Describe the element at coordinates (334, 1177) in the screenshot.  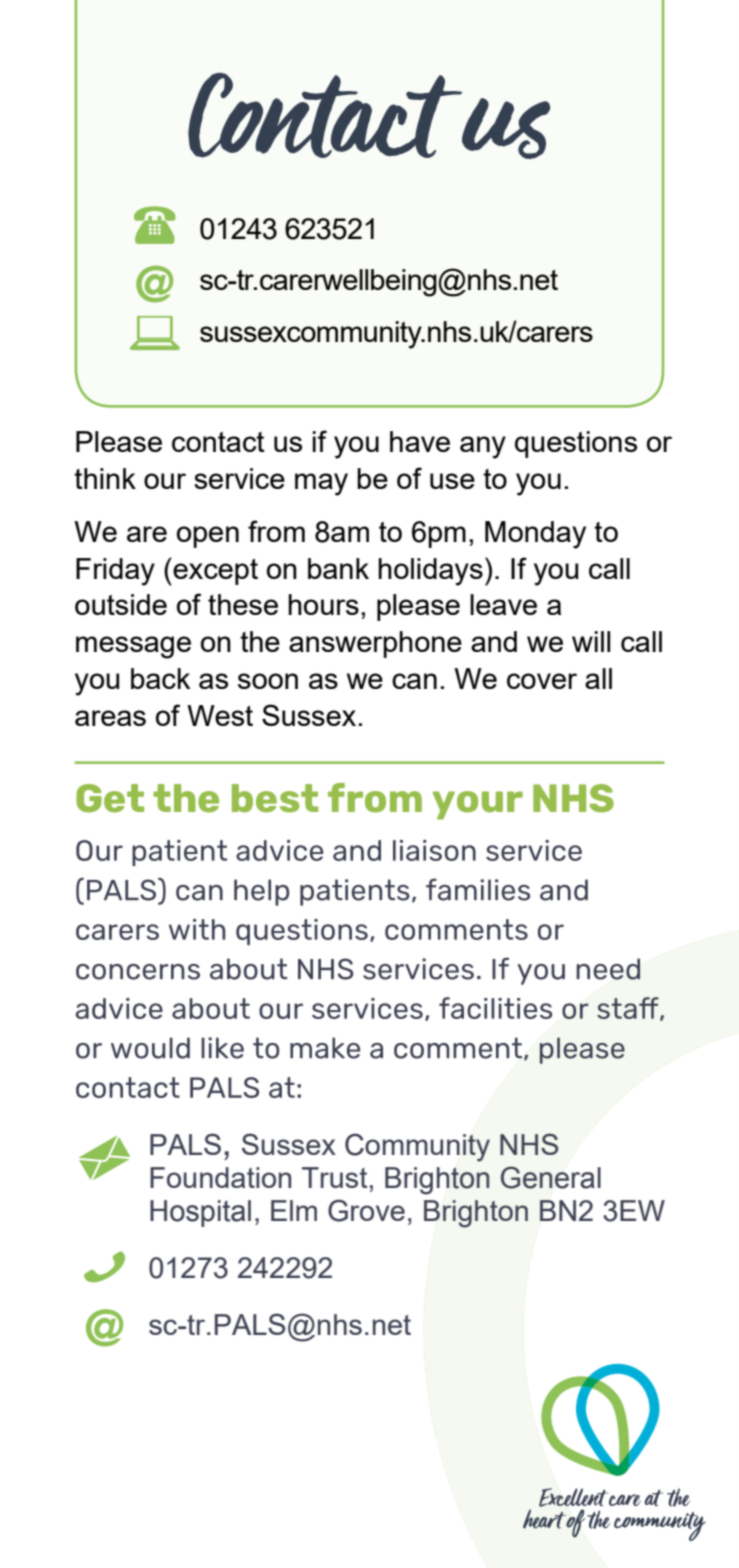
I see `Trust` at that location.
